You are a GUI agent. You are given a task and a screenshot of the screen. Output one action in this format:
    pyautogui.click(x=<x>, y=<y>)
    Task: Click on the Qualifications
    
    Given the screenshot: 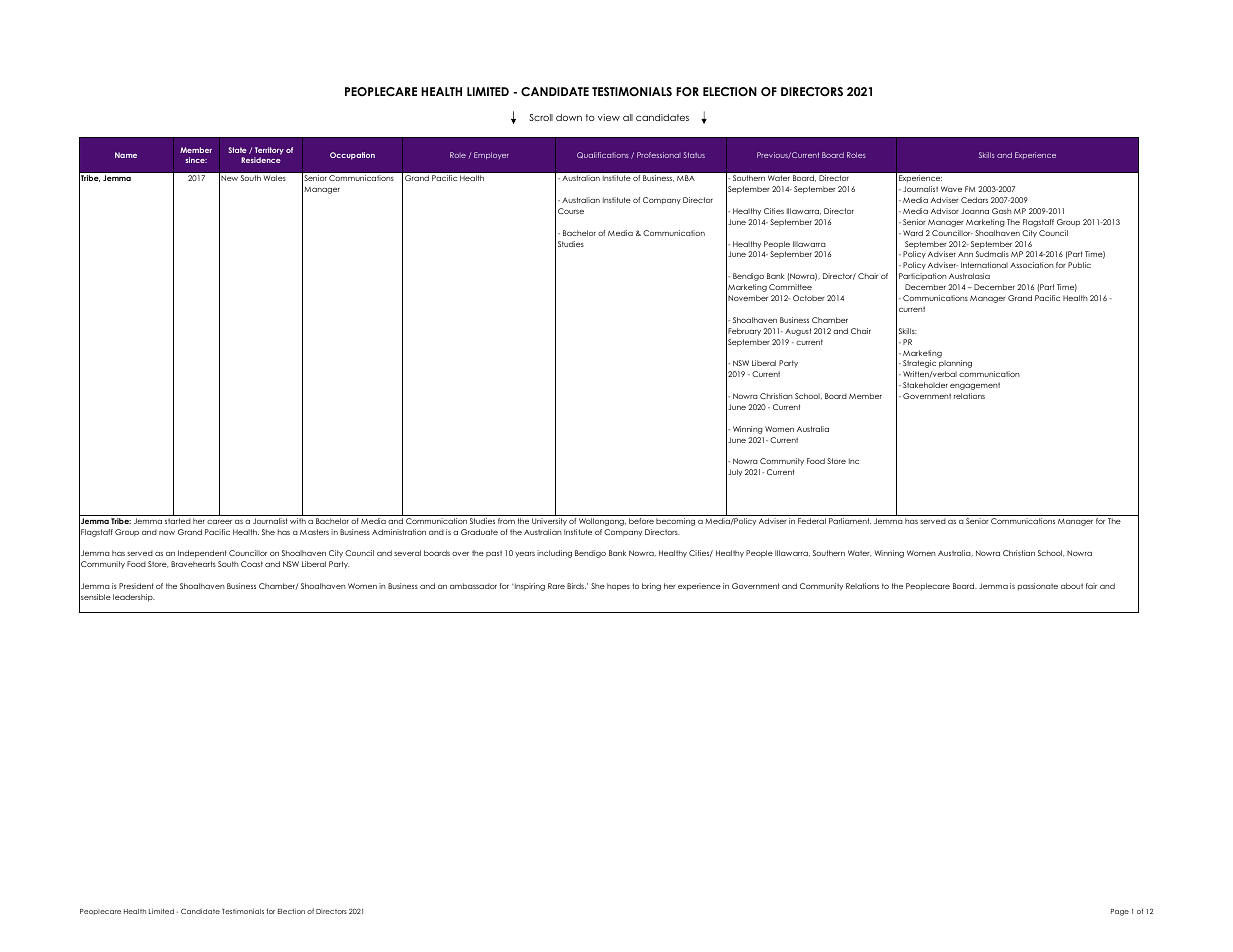 What is the action you would take?
    pyautogui.click(x=603, y=155)
